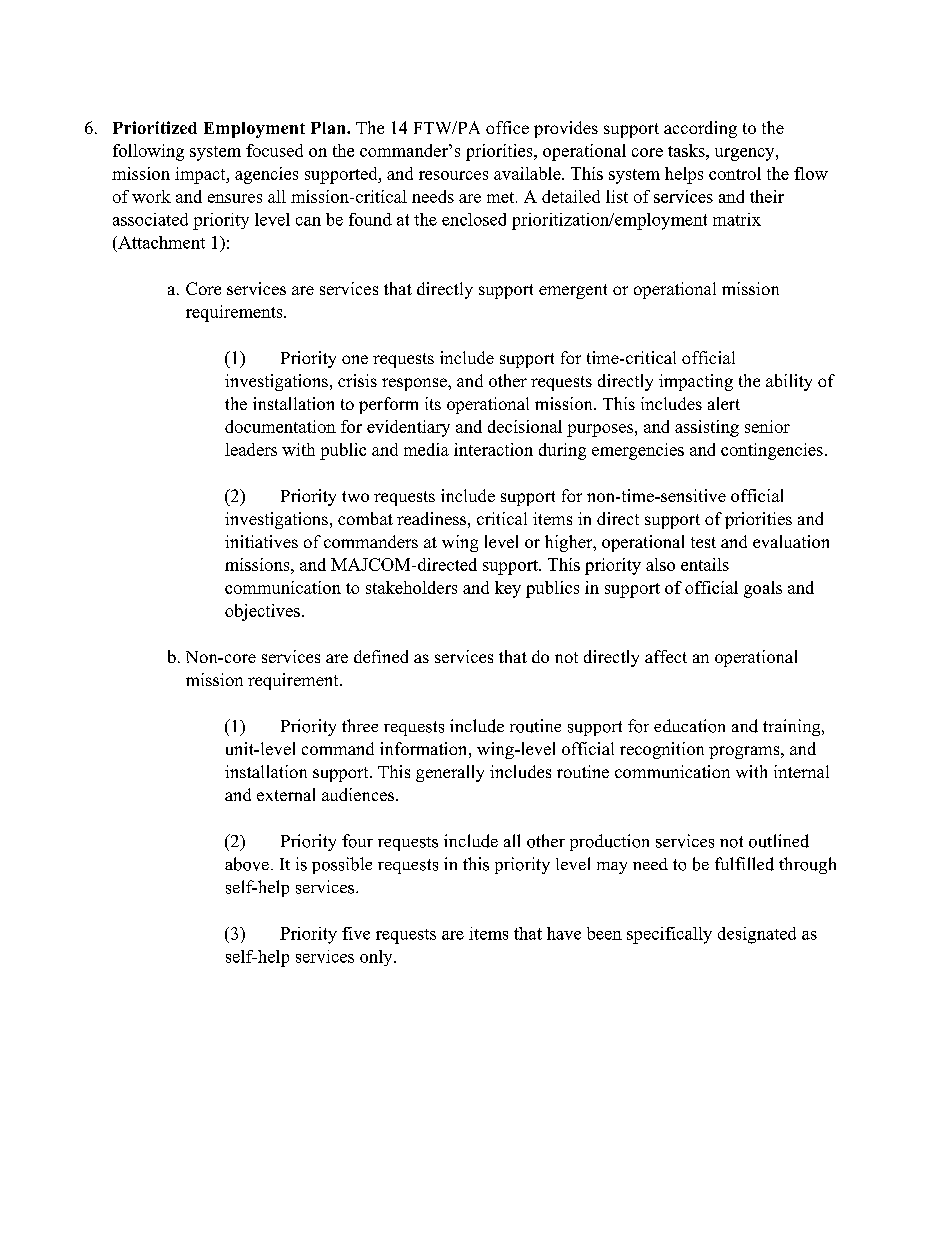 The image size is (952, 1233). What do you see at coordinates (355, 359) in the screenshot?
I see `one` at bounding box center [355, 359].
